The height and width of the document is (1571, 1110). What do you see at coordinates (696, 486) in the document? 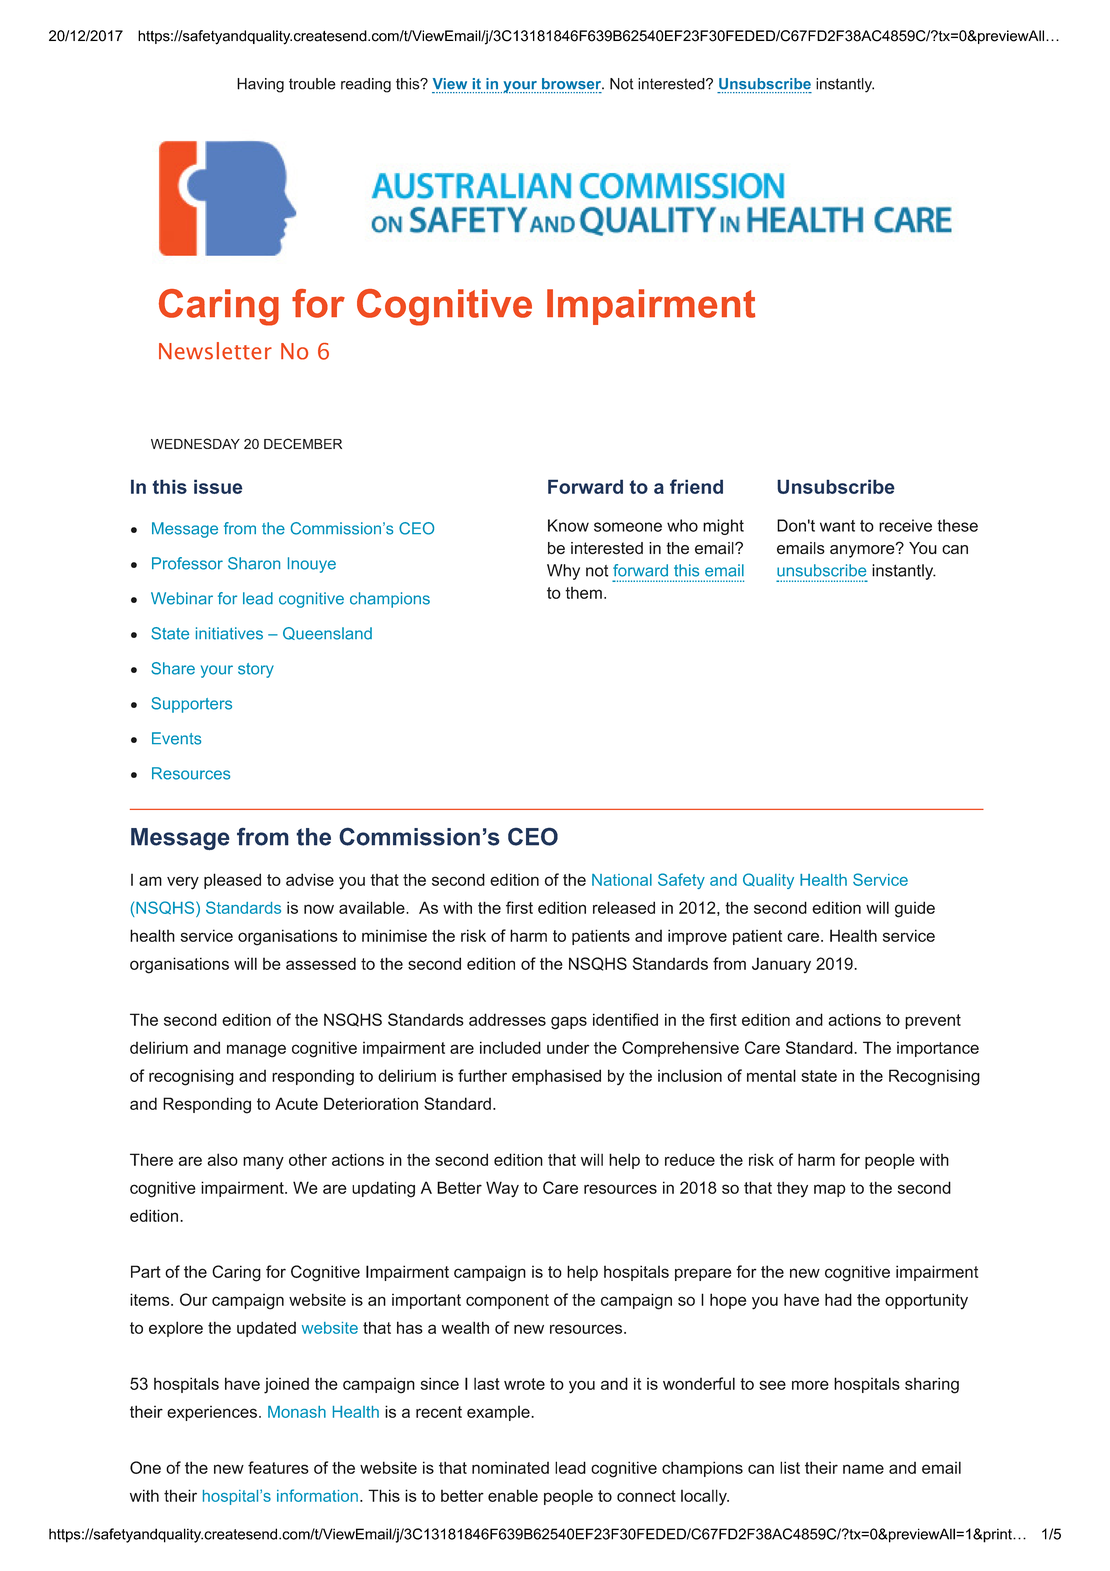
I see `friend` at bounding box center [696, 486].
